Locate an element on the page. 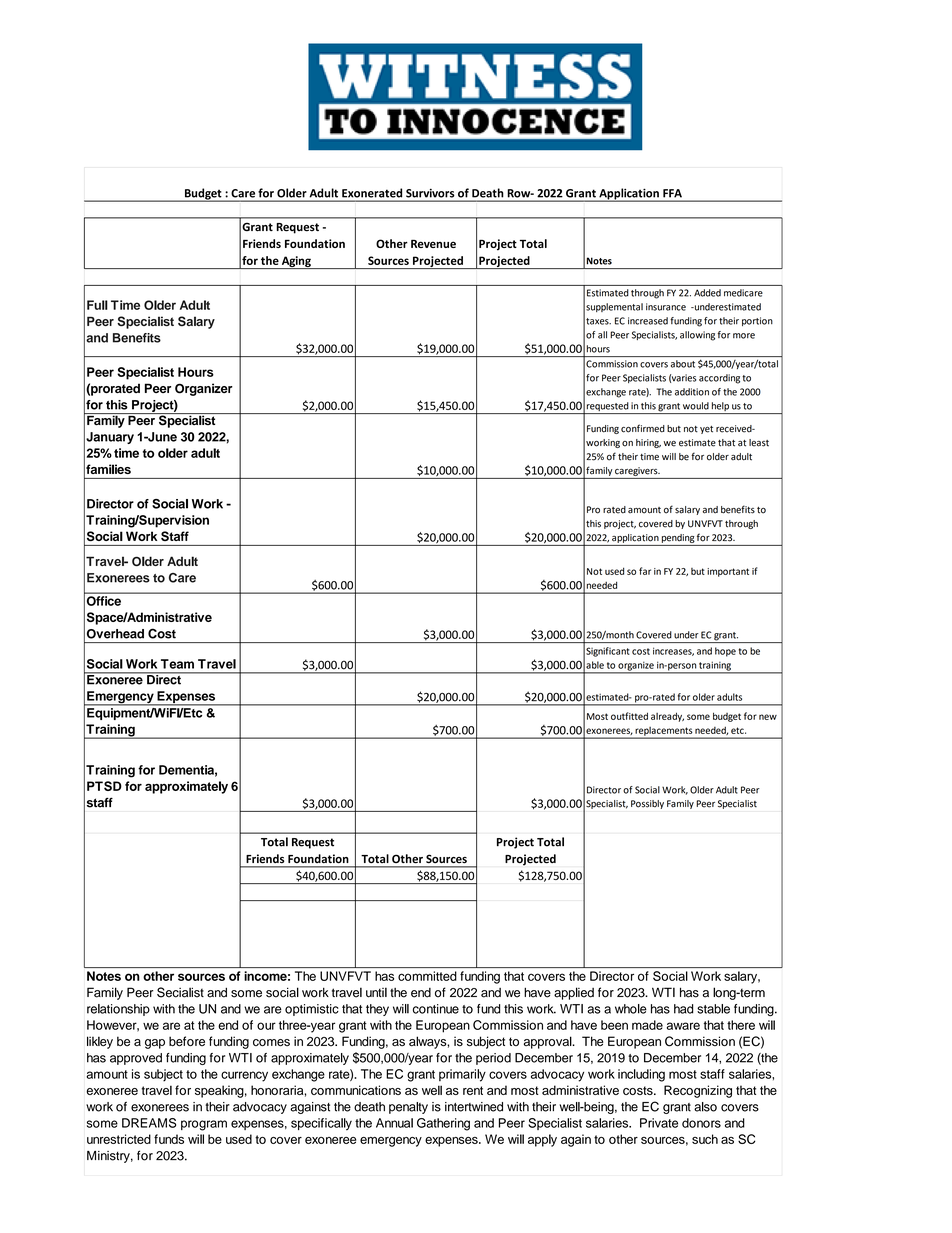 Image resolution: width=952 pixels, height=1233 pixels. Revenue is located at coordinates (433, 244).
